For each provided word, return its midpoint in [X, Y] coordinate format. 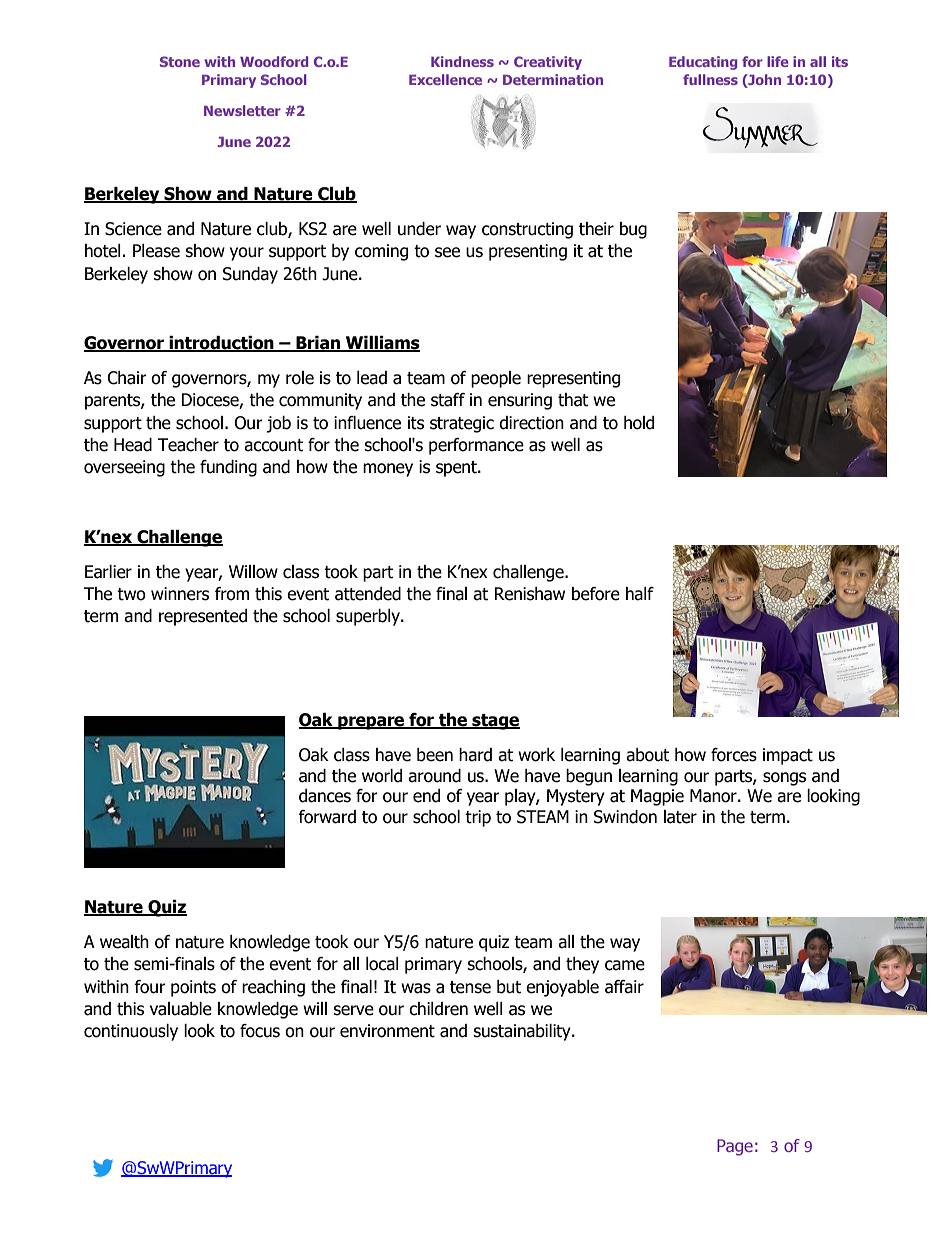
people [496, 379]
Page [735, 1147]
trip [478, 818]
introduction [222, 344]
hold [639, 423]
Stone [180, 61]
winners [180, 594]
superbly [369, 617]
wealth [124, 942]
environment [387, 1031]
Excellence [445, 79]
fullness [710, 79]
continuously [131, 1032]
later [680, 817]
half [640, 594]
